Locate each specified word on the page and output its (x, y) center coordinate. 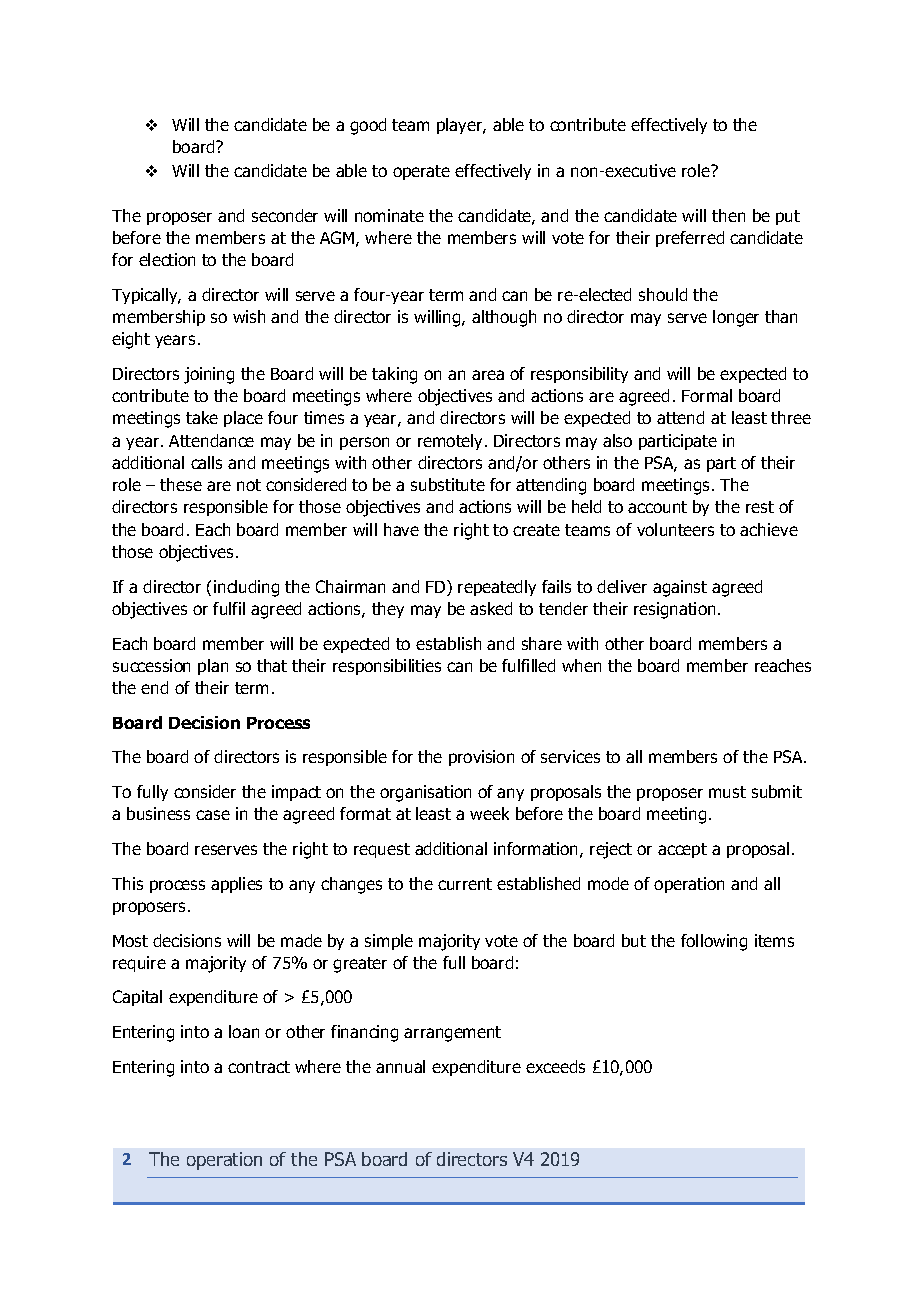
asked (491, 608)
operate (421, 172)
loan (244, 1031)
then (728, 215)
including (246, 588)
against (680, 588)
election (167, 259)
